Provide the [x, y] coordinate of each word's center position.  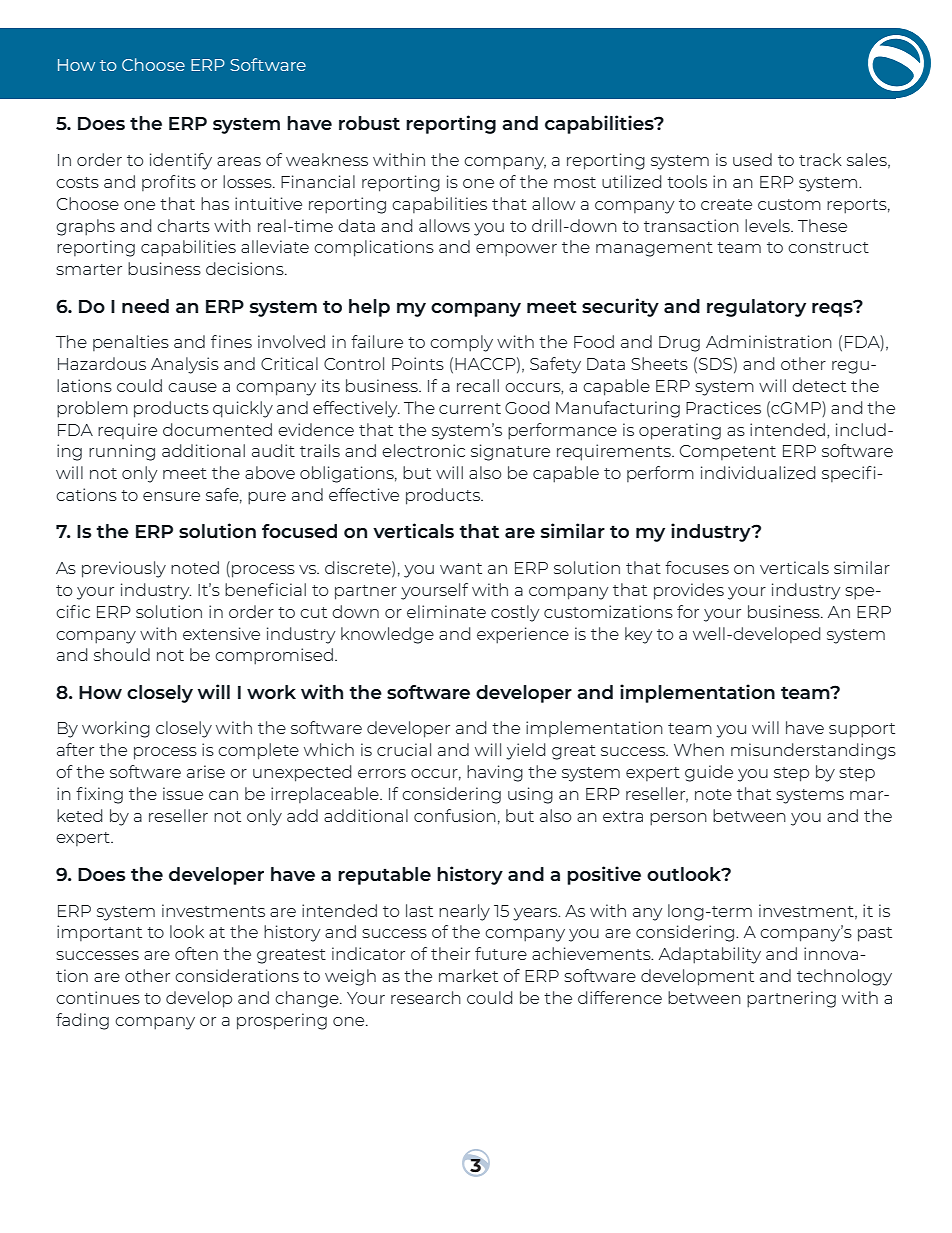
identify [181, 161]
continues [98, 997]
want [461, 568]
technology [844, 977]
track [820, 159]
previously [124, 569]
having [495, 773]
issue [183, 793]
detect [819, 385]
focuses [697, 567]
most [575, 182]
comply [461, 343]
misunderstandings [813, 751]
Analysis [185, 365]
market [468, 975]
